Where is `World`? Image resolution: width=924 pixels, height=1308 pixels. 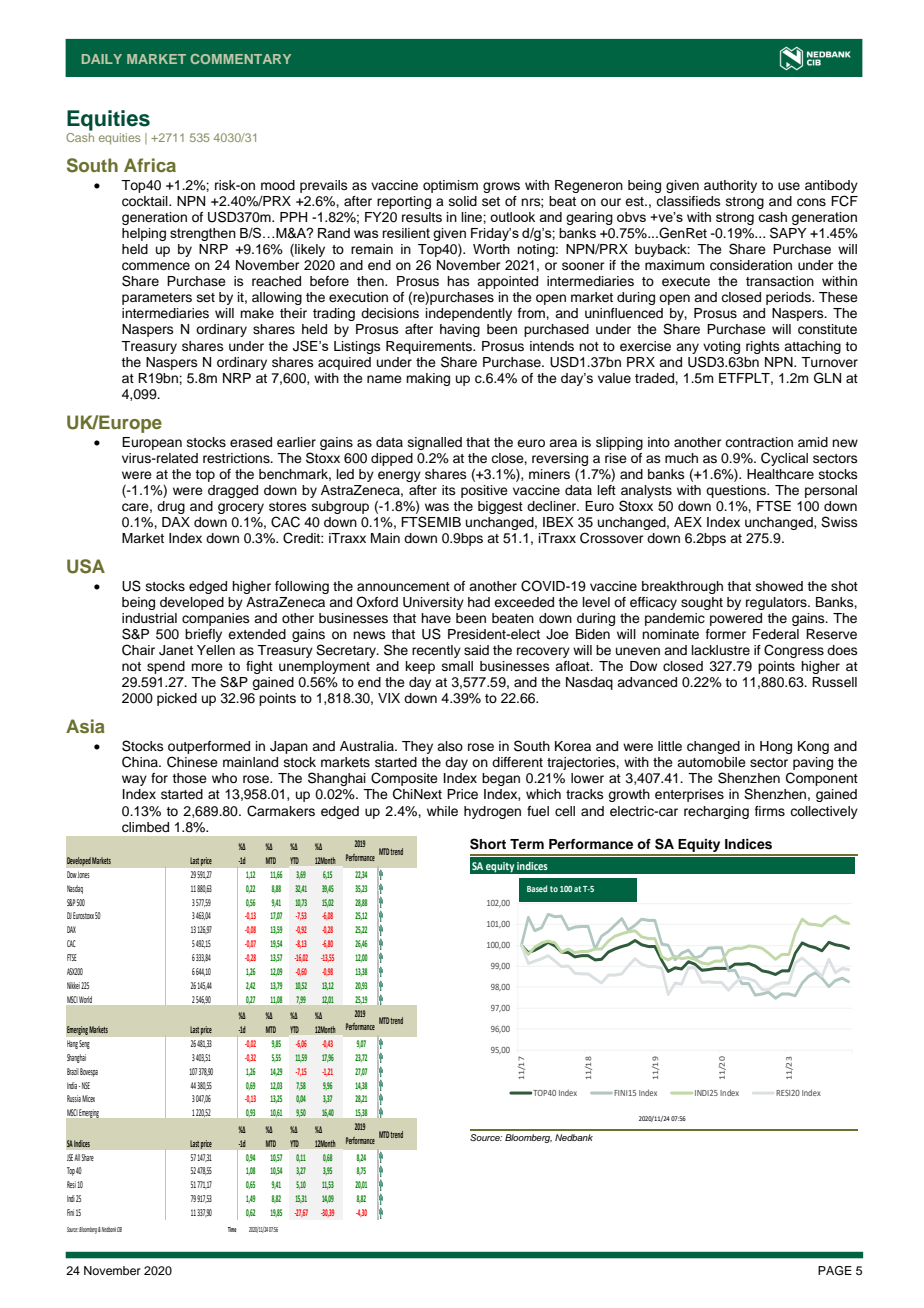
World is located at coordinates (85, 999).
